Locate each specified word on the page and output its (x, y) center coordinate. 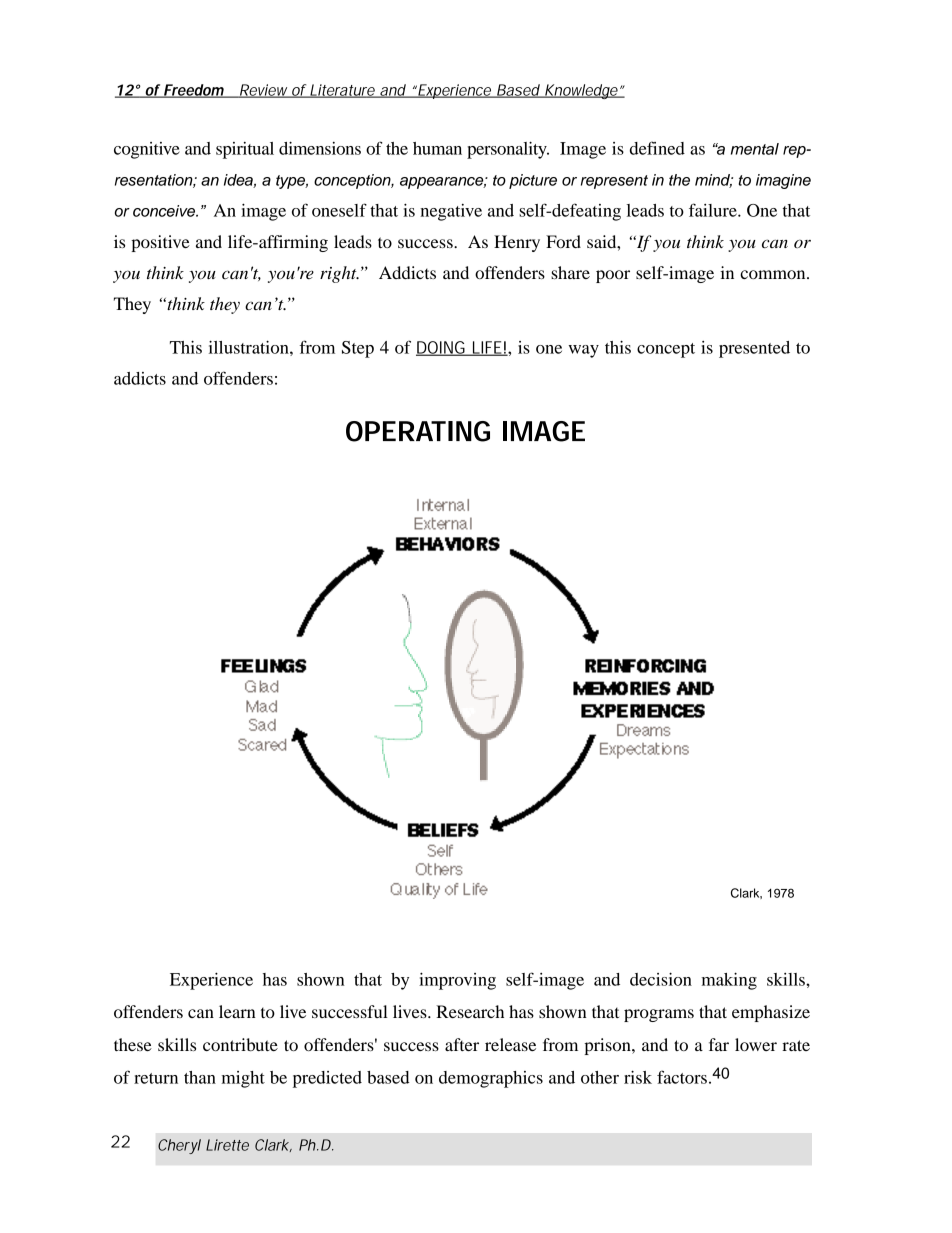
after (462, 1044)
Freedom (193, 91)
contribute (240, 1044)
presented (754, 349)
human (437, 148)
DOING (441, 348)
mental (755, 149)
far (719, 1044)
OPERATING (418, 431)
